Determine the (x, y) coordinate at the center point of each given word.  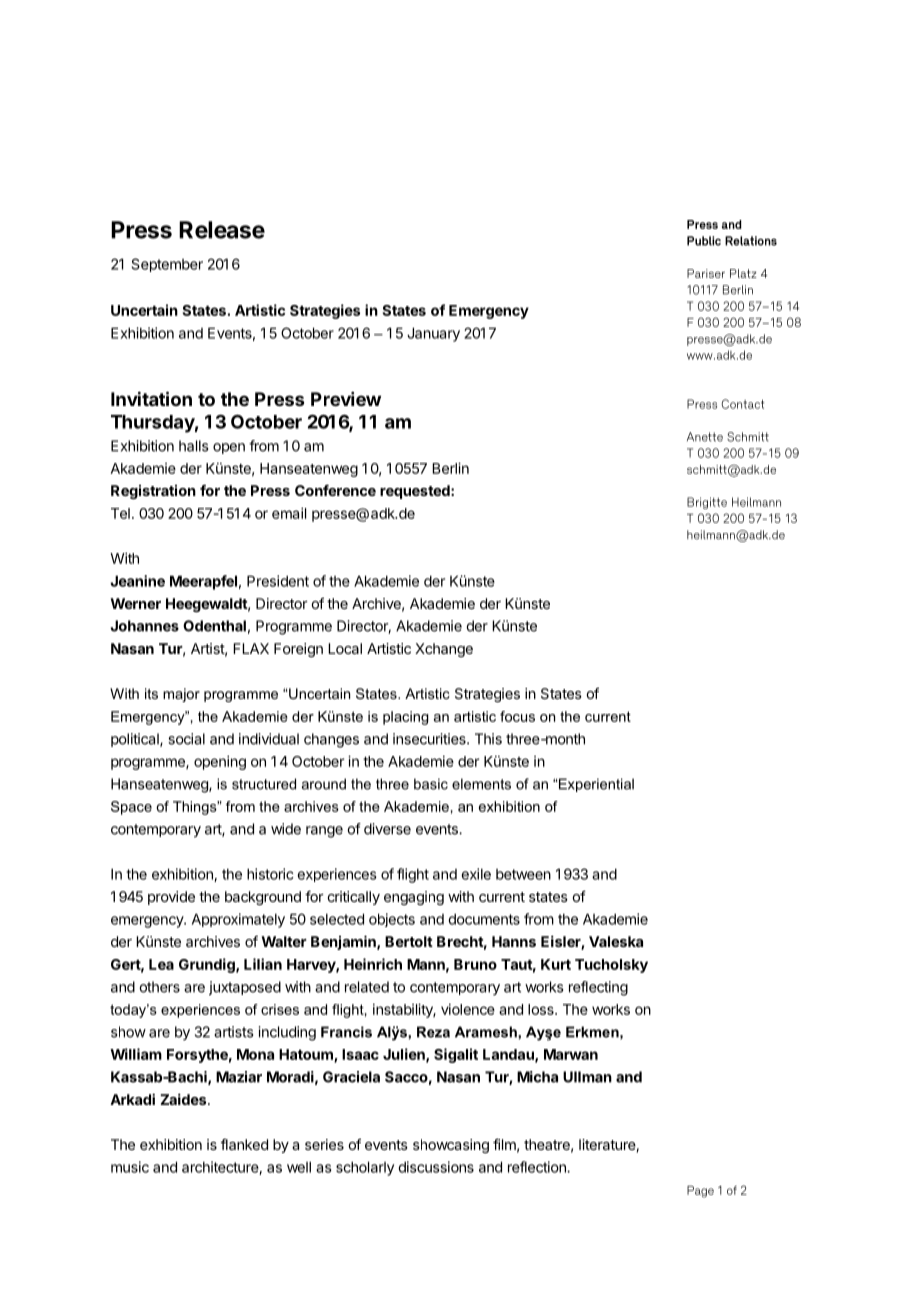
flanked (244, 1144)
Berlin (450, 468)
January (433, 334)
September (167, 265)
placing (406, 718)
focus (517, 716)
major (181, 695)
